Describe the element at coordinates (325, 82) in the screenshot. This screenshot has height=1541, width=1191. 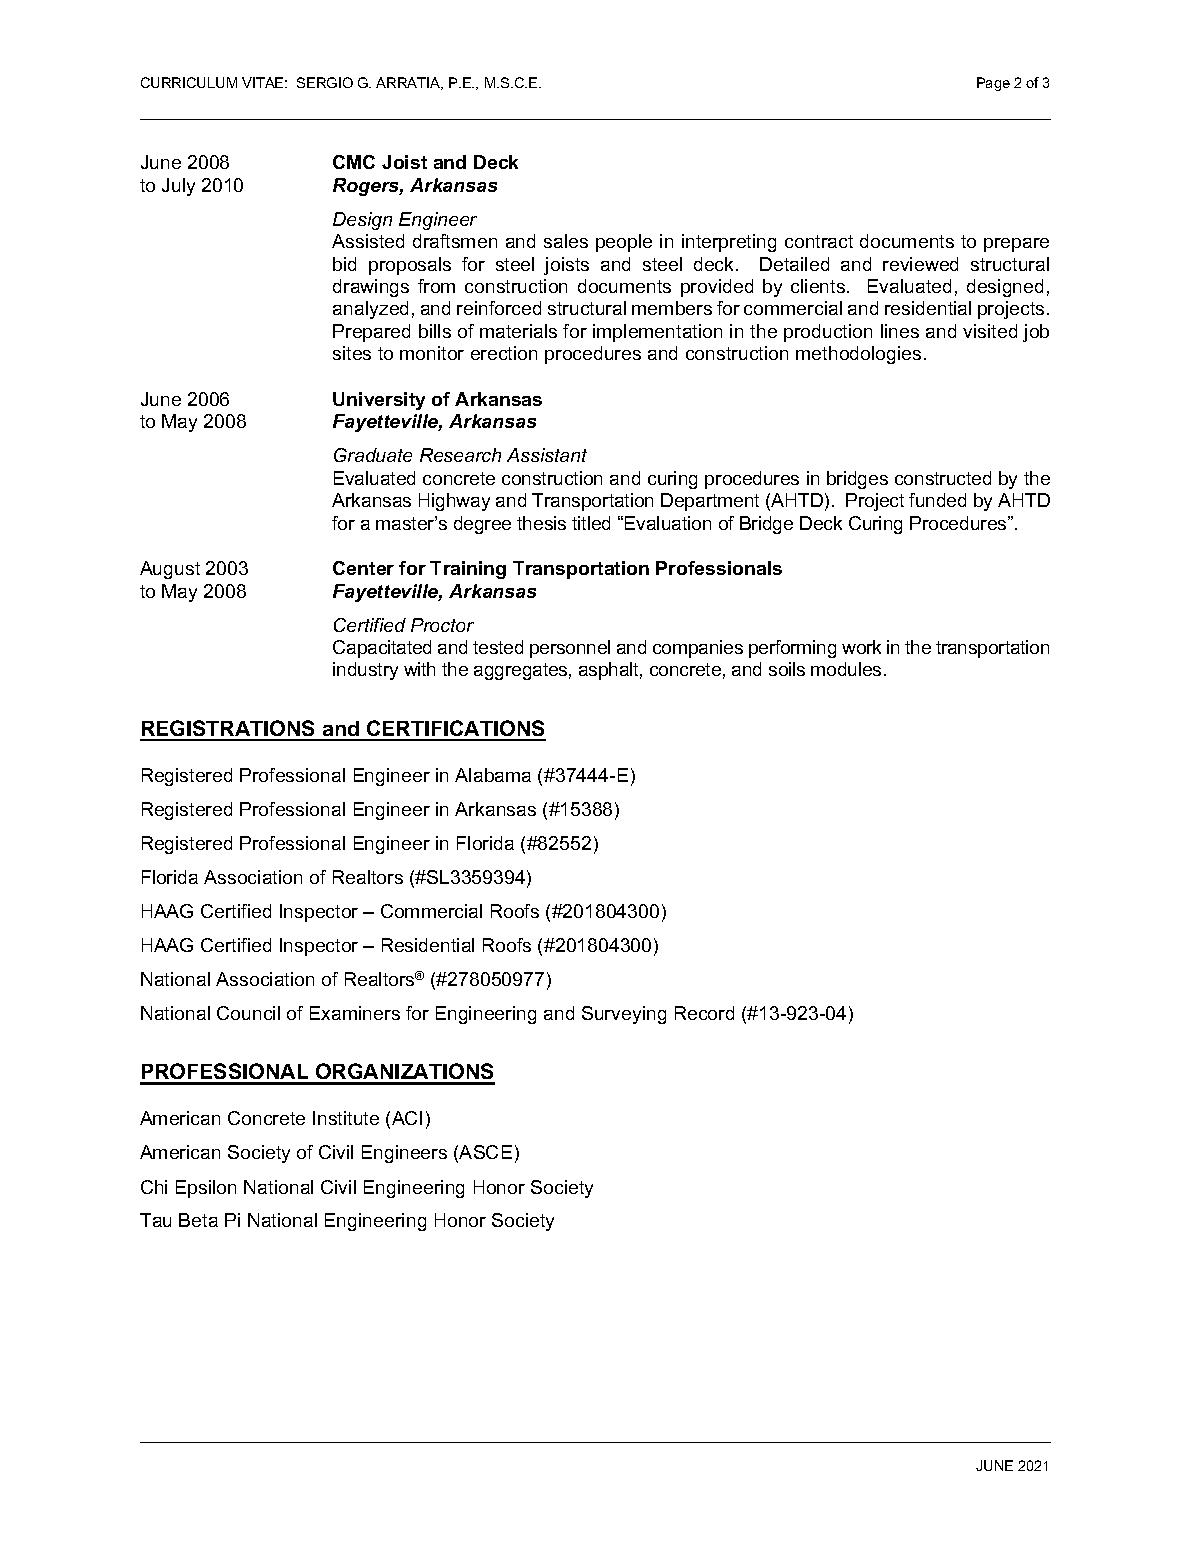
I see `SERGIO` at that location.
